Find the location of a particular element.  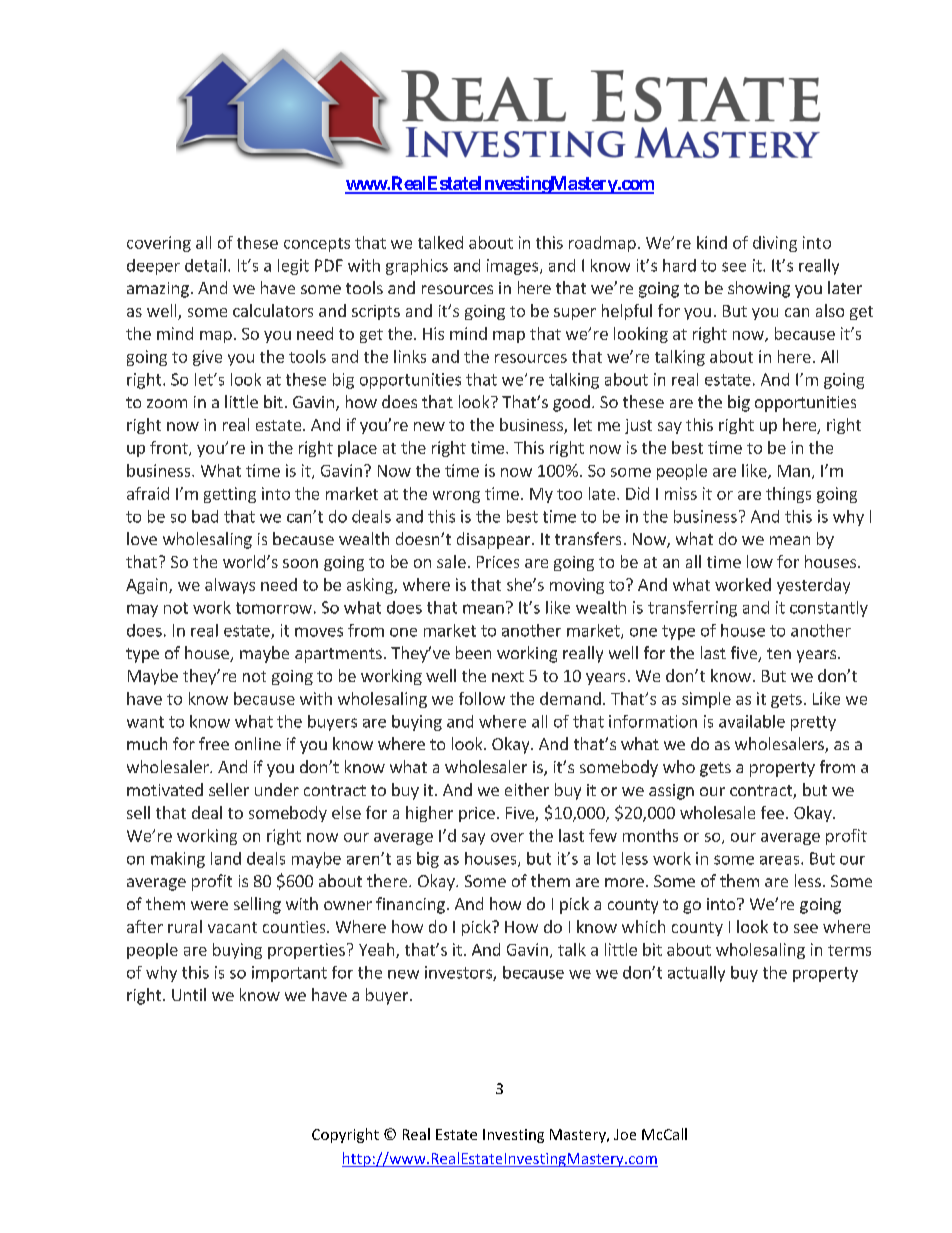

things is located at coordinates (788, 495).
